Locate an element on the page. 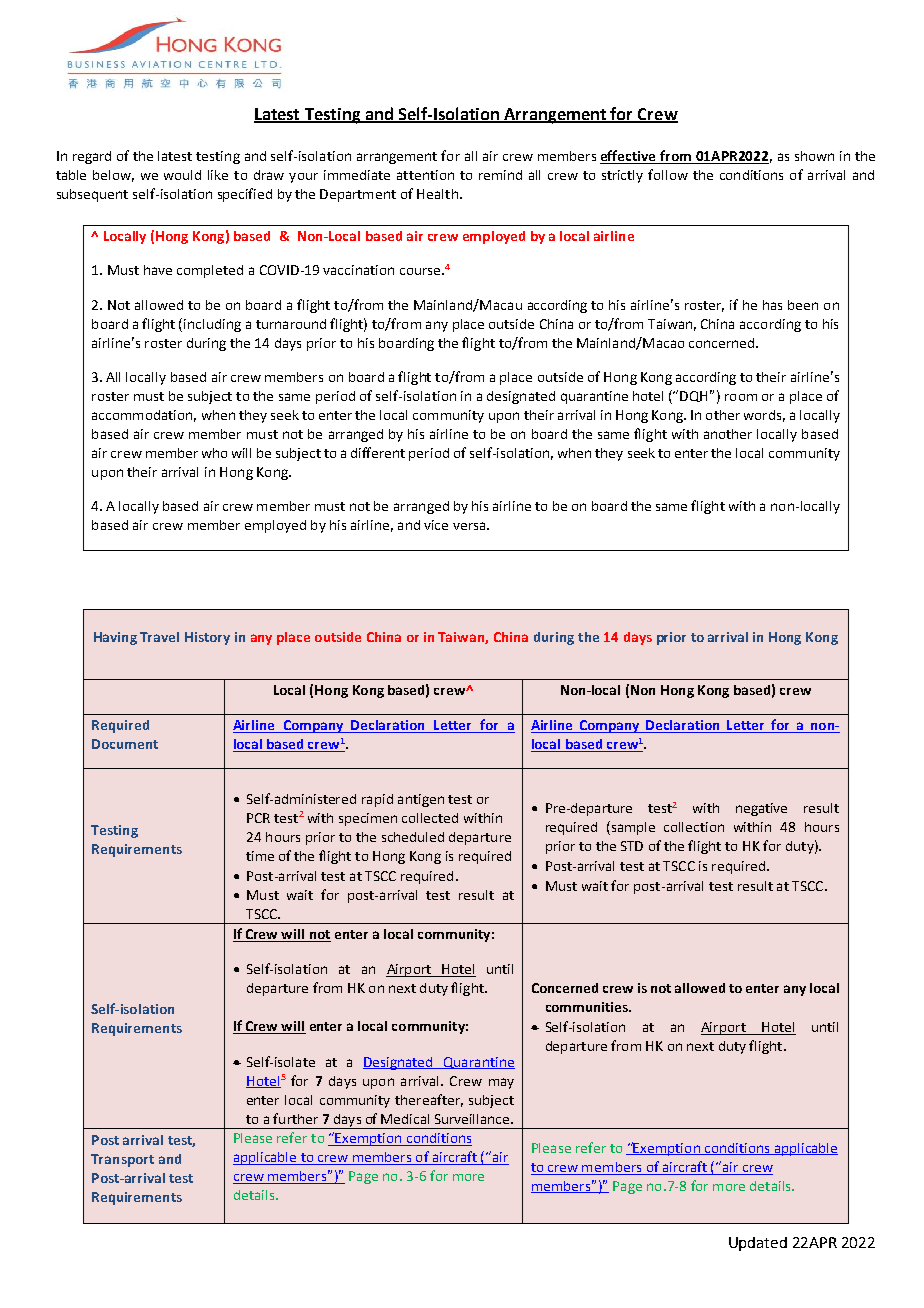 The height and width of the document is (1308, 924). time is located at coordinates (260, 856).
